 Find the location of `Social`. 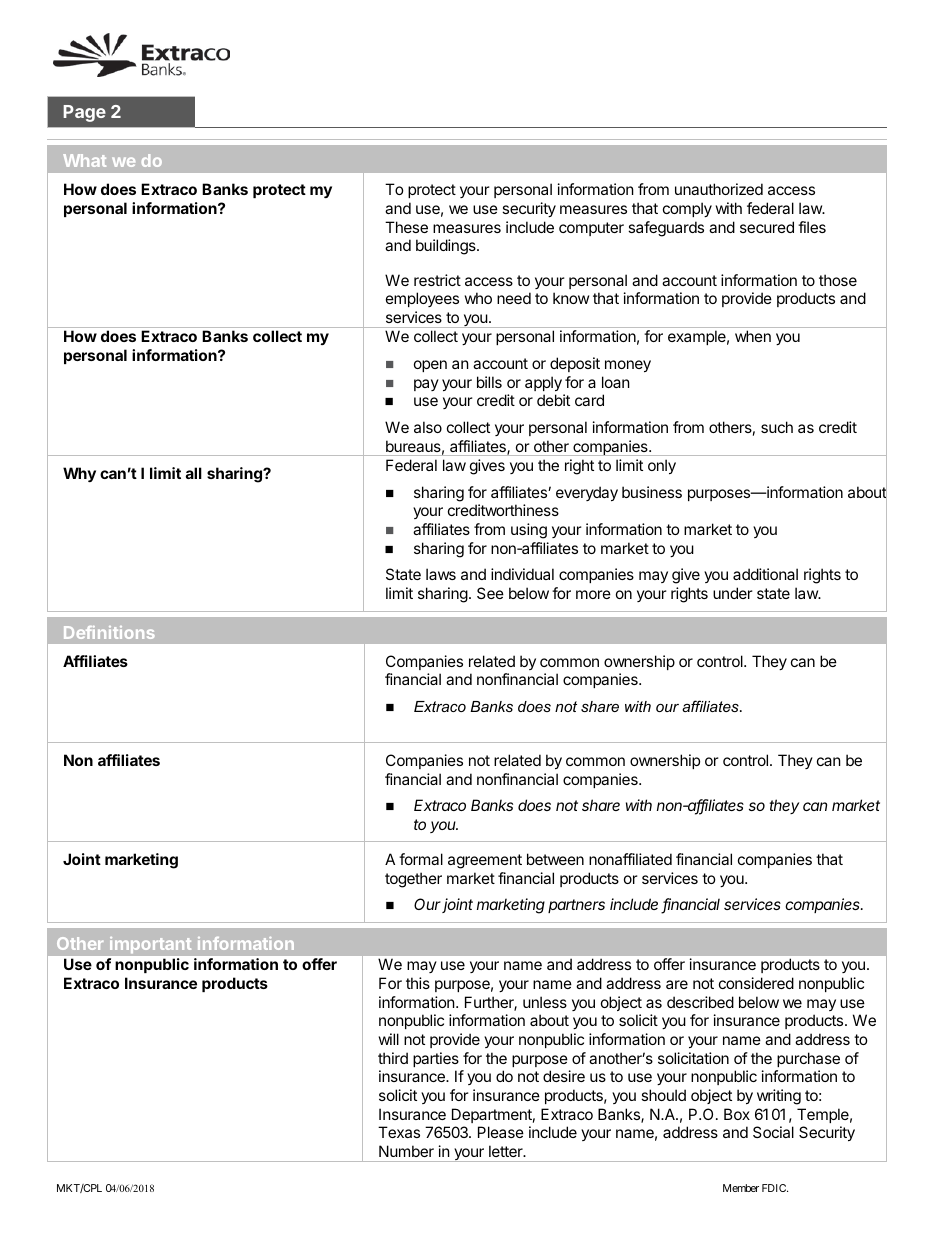

Social is located at coordinates (773, 1132).
